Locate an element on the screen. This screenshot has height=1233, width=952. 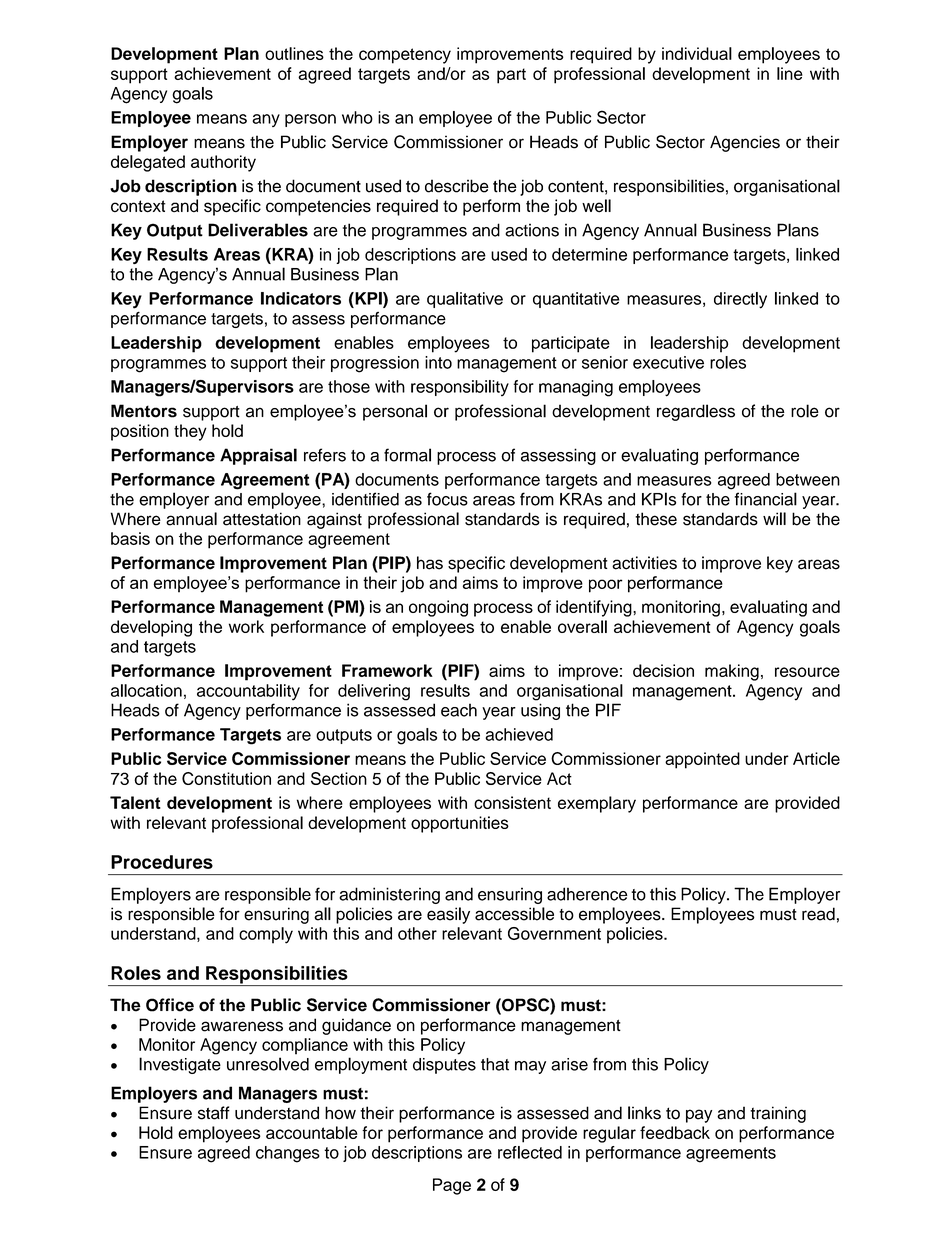
ongoing is located at coordinates (438, 608).
